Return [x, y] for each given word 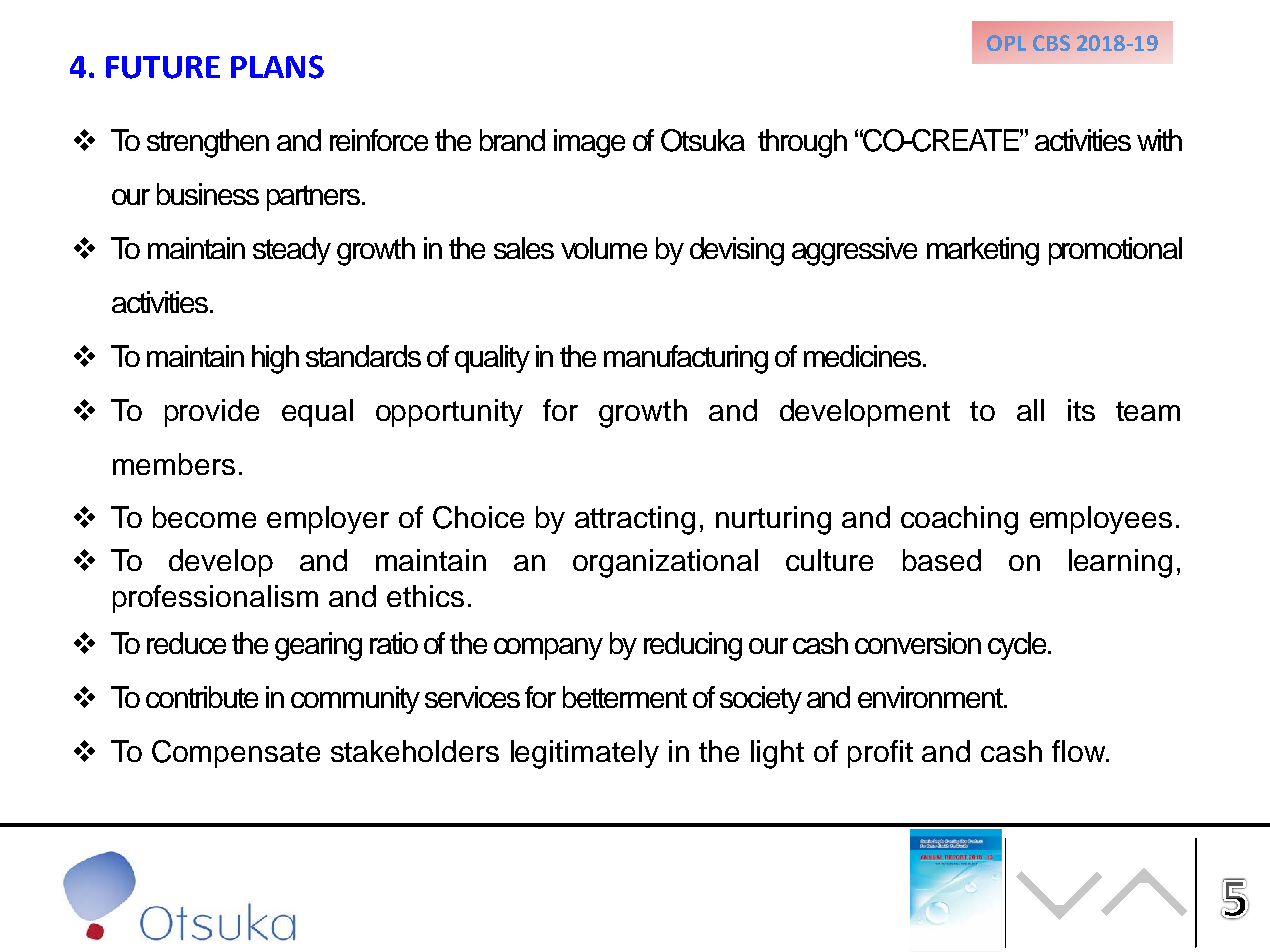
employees [1101, 520]
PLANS [277, 67]
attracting [635, 520]
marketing [983, 251]
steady [292, 251]
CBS [1051, 43]
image [589, 143]
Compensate [236, 754]
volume [604, 248]
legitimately [585, 754]
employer [328, 520]
